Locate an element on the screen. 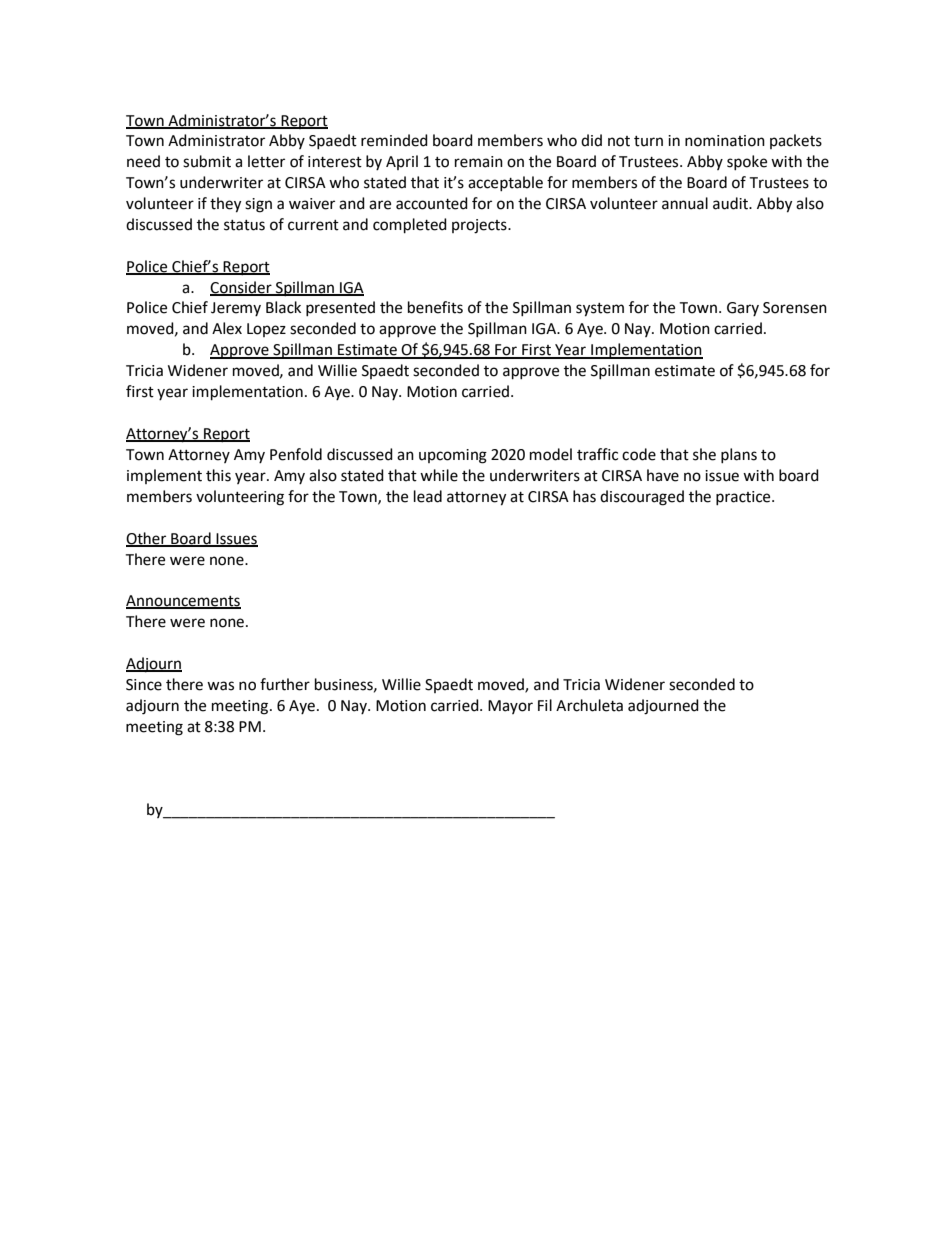 The height and width of the screenshot is (1233, 952). Consider is located at coordinates (242, 288).
